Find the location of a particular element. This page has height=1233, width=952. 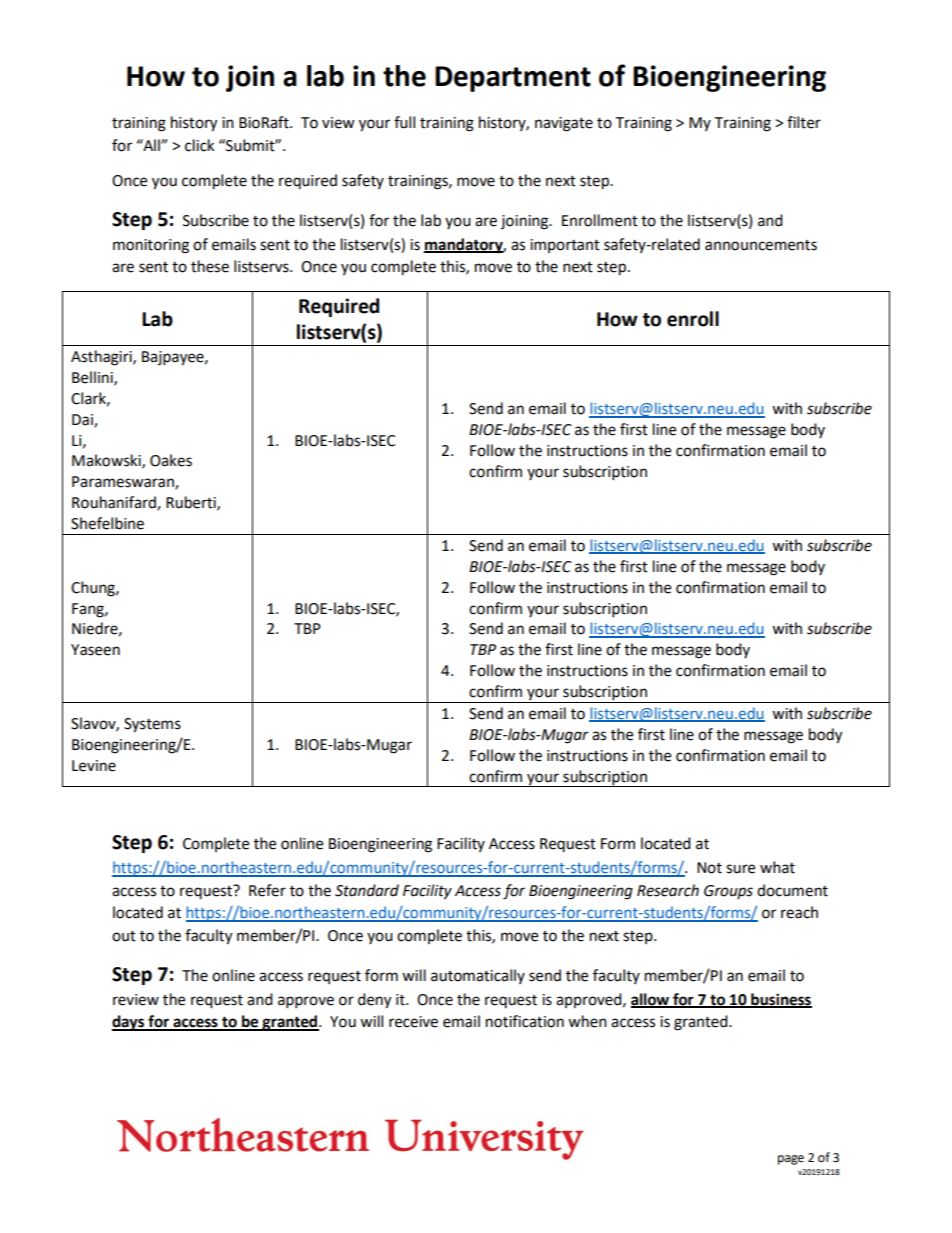

sure is located at coordinates (740, 869).
